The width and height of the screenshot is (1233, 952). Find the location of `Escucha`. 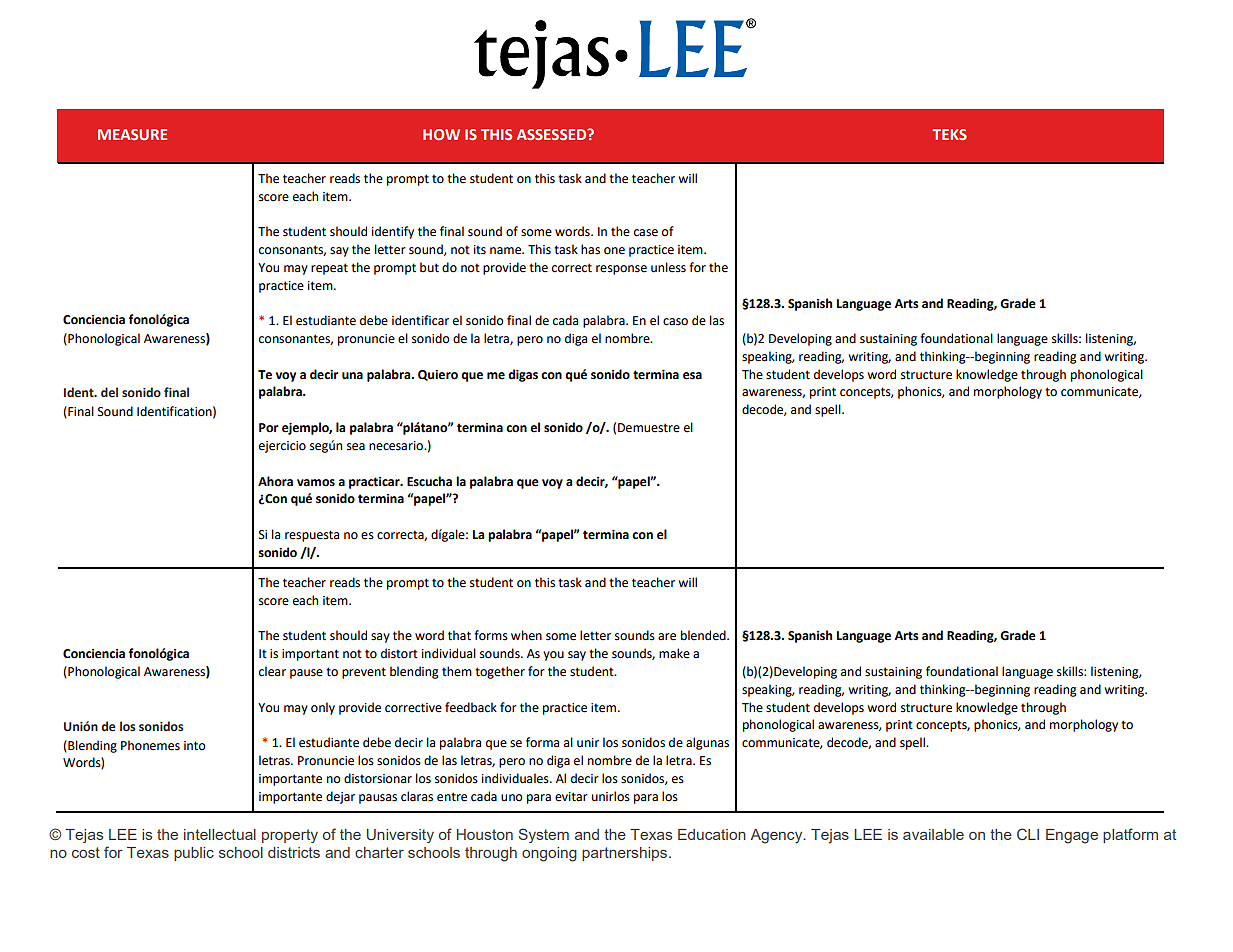

Escucha is located at coordinates (429, 481).
